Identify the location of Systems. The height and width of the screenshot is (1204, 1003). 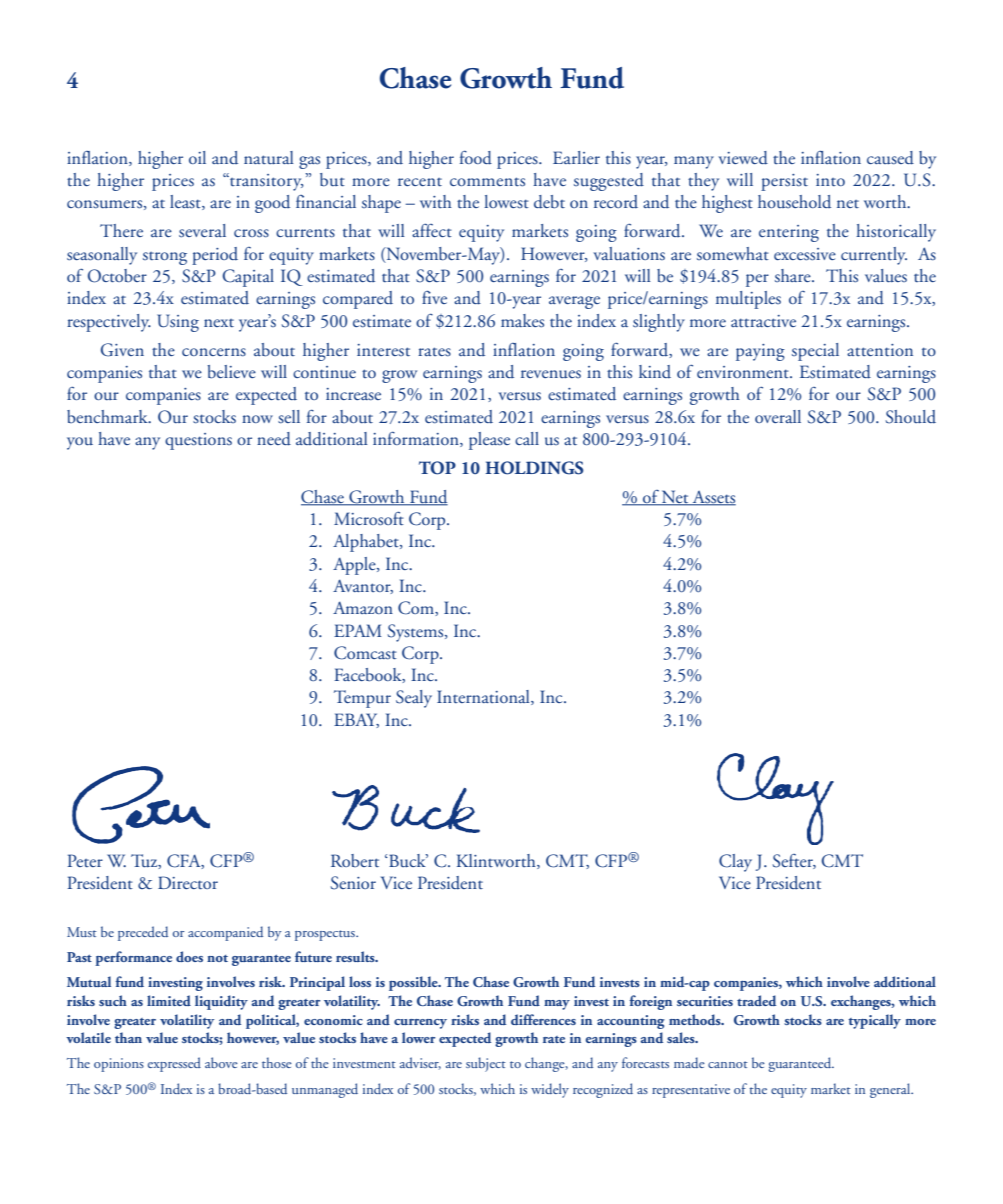
(416, 633).
